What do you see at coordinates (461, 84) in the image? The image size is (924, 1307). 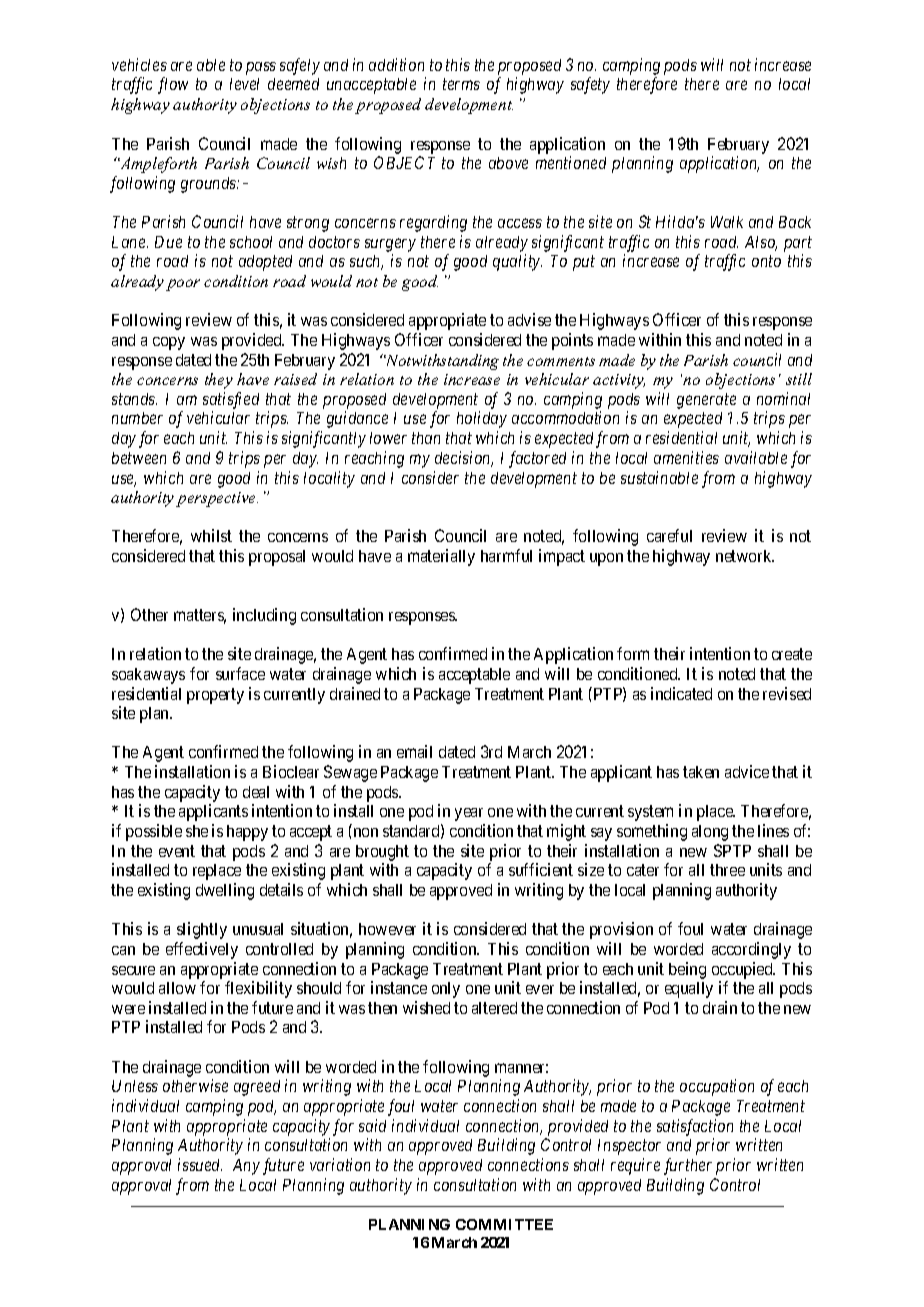 I see `terms` at bounding box center [461, 84].
